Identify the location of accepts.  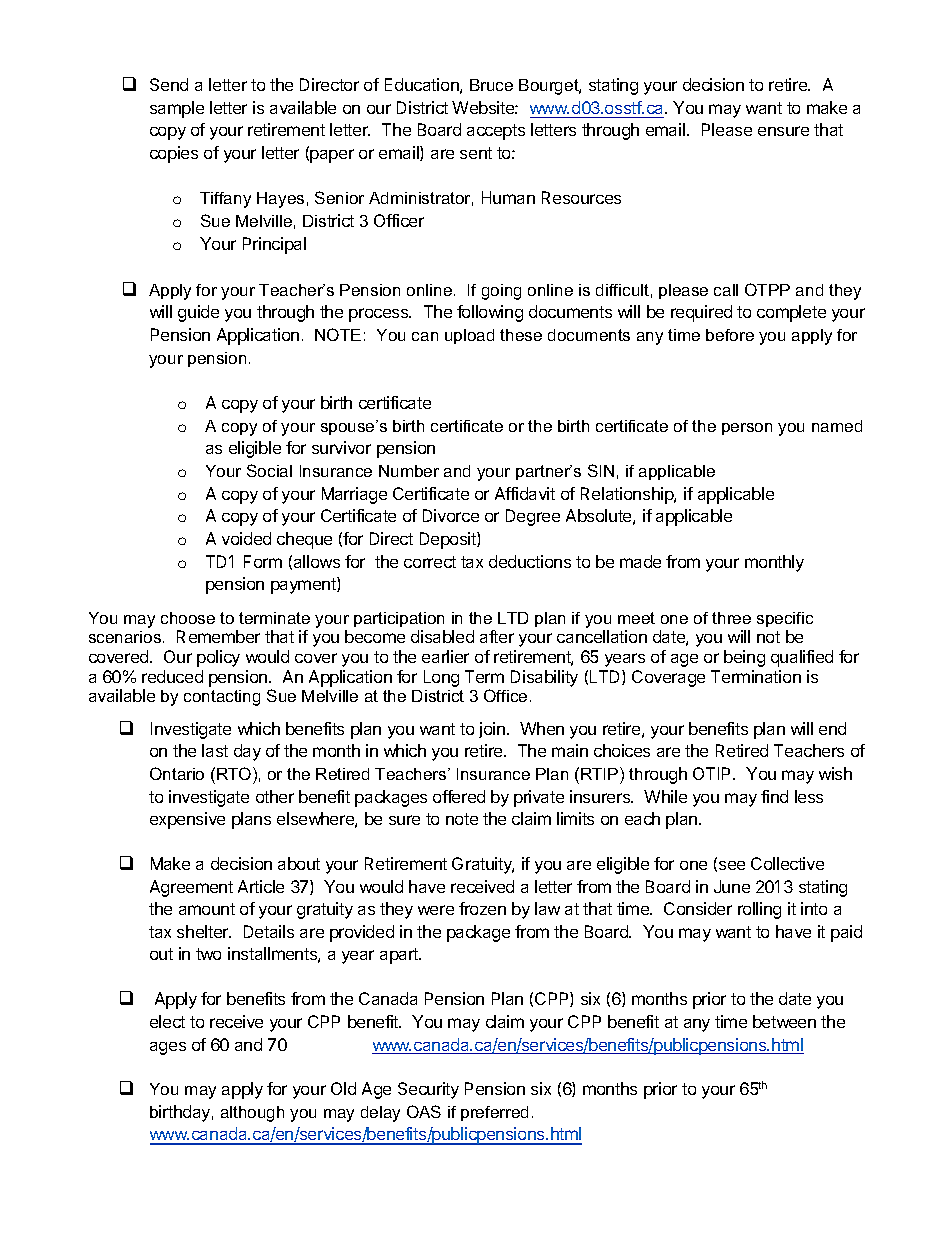
(496, 132).
